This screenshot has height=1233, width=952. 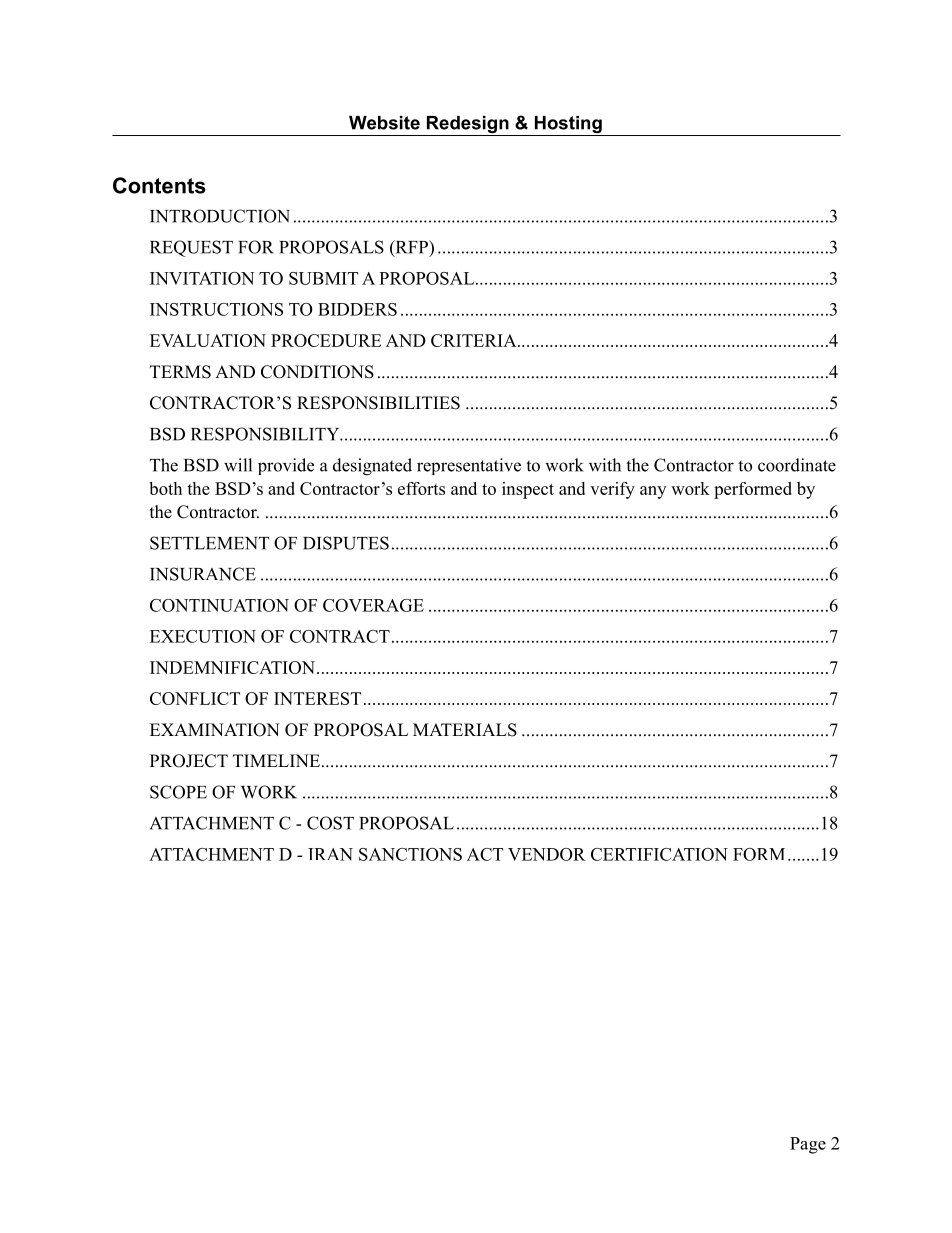 What do you see at coordinates (808, 1145) in the screenshot?
I see `Page` at bounding box center [808, 1145].
